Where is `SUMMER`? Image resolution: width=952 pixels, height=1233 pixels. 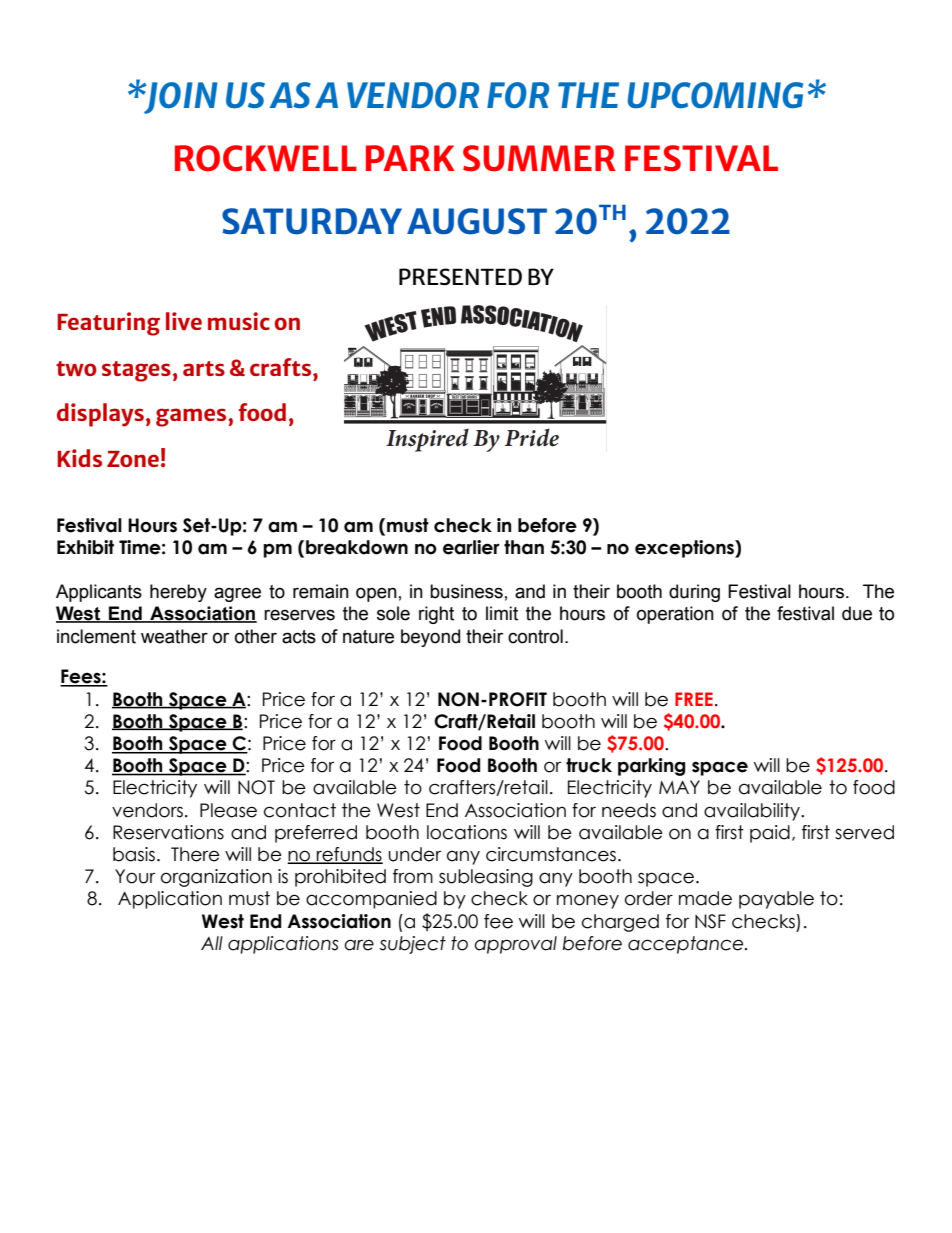 SUMMER is located at coordinates (539, 158).
